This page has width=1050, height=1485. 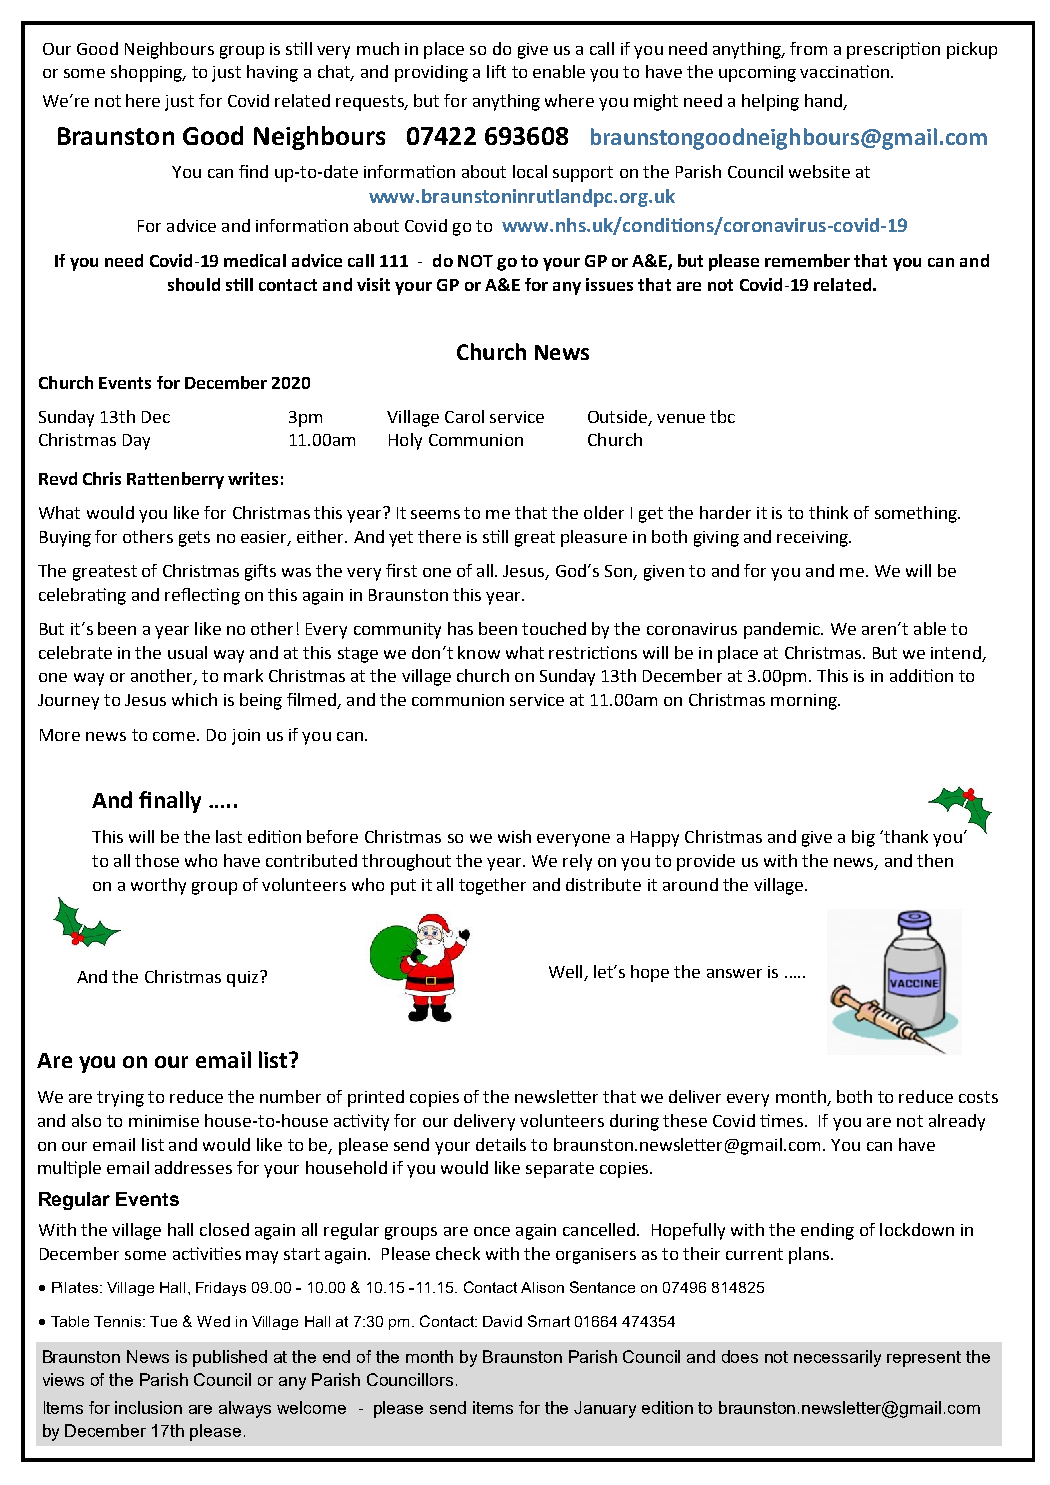 I want to click on shopping, so click(x=148, y=73).
